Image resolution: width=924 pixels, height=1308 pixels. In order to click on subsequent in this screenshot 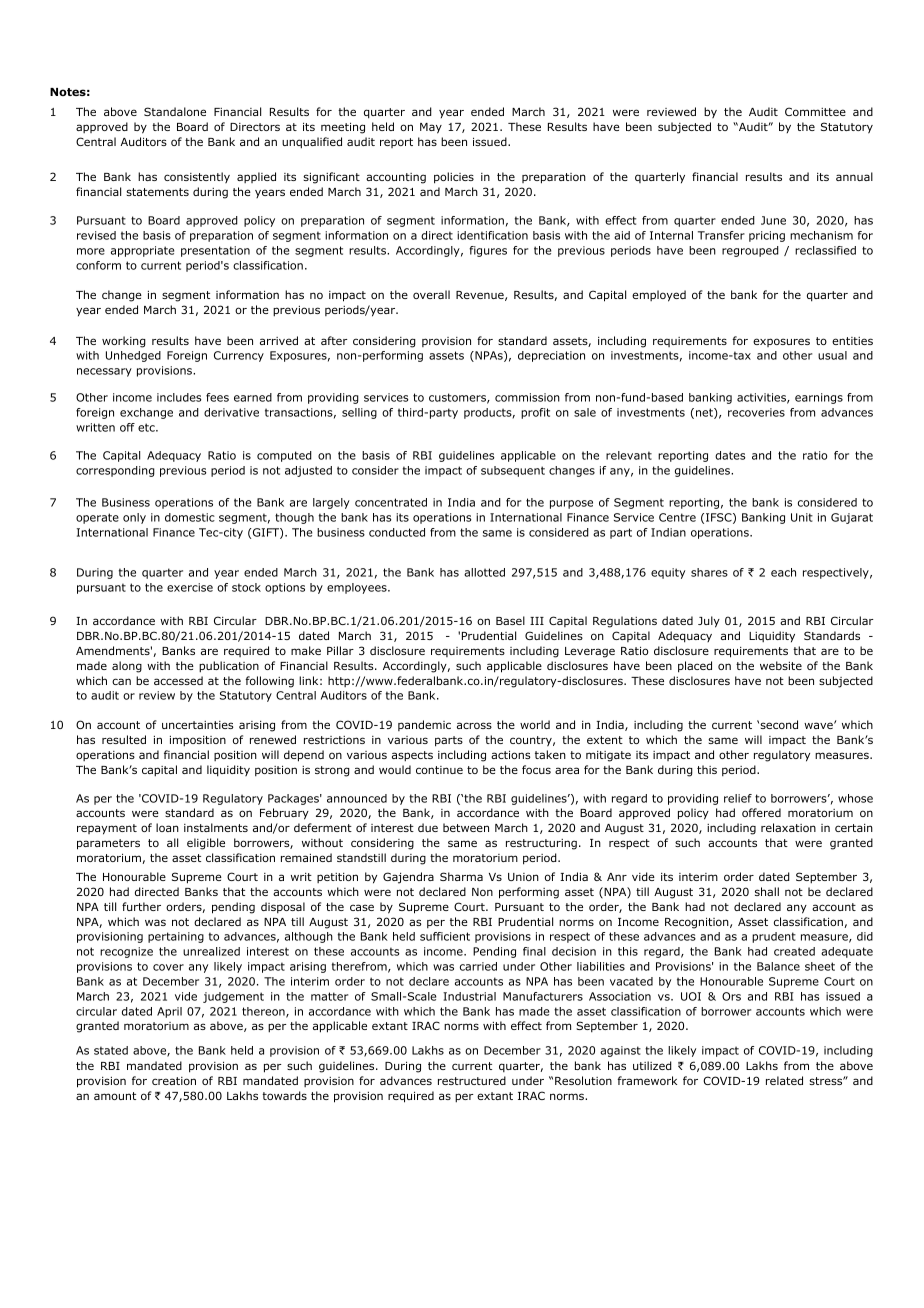, I will do `click(513, 471)`.
